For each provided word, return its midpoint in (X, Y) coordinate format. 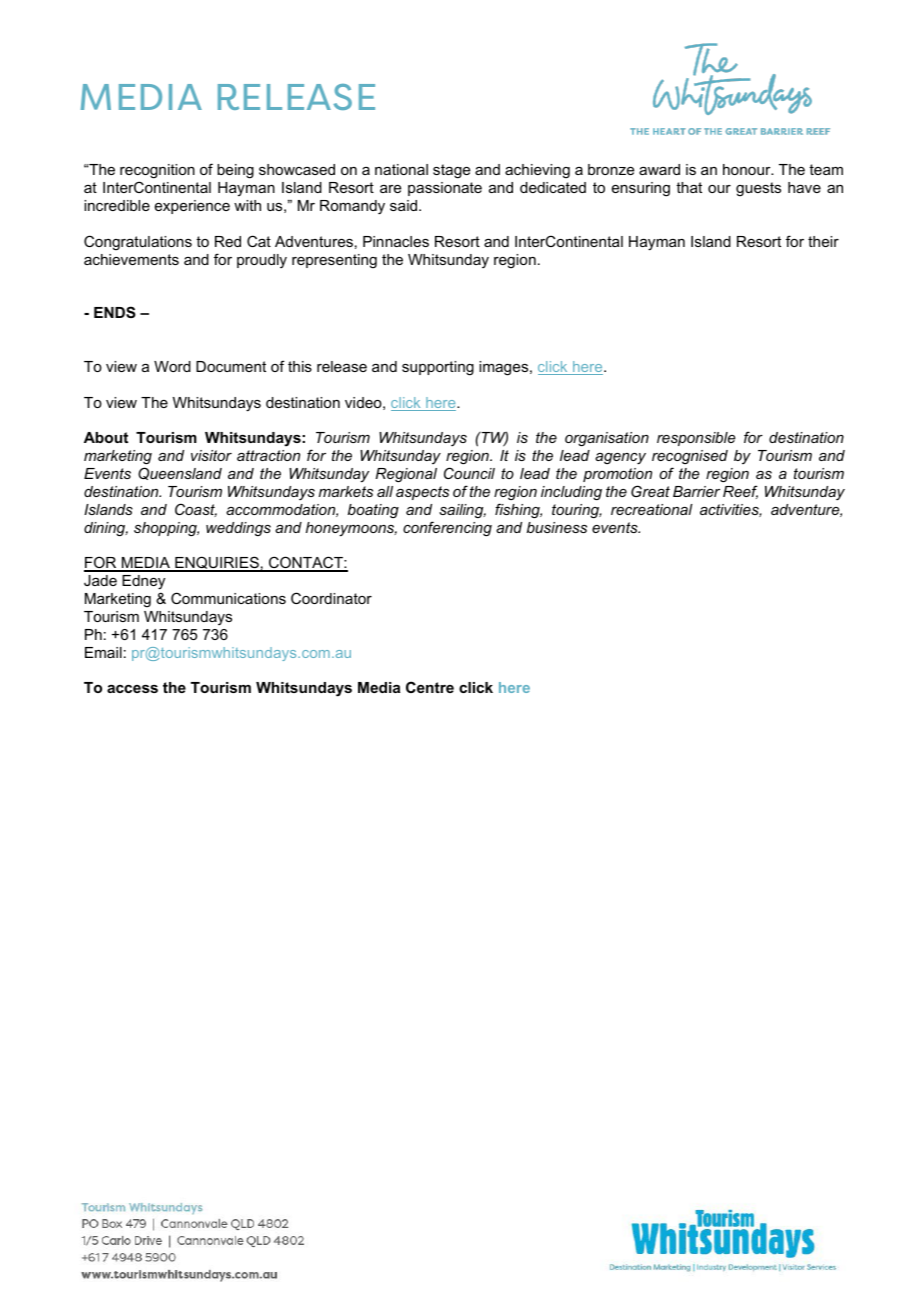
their (823, 241)
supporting (438, 368)
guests (758, 189)
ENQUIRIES (217, 564)
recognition (157, 173)
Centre (430, 687)
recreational (652, 509)
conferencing (447, 528)
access (132, 689)
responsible (696, 439)
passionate (445, 189)
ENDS (115, 312)
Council (469, 473)
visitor (211, 455)
